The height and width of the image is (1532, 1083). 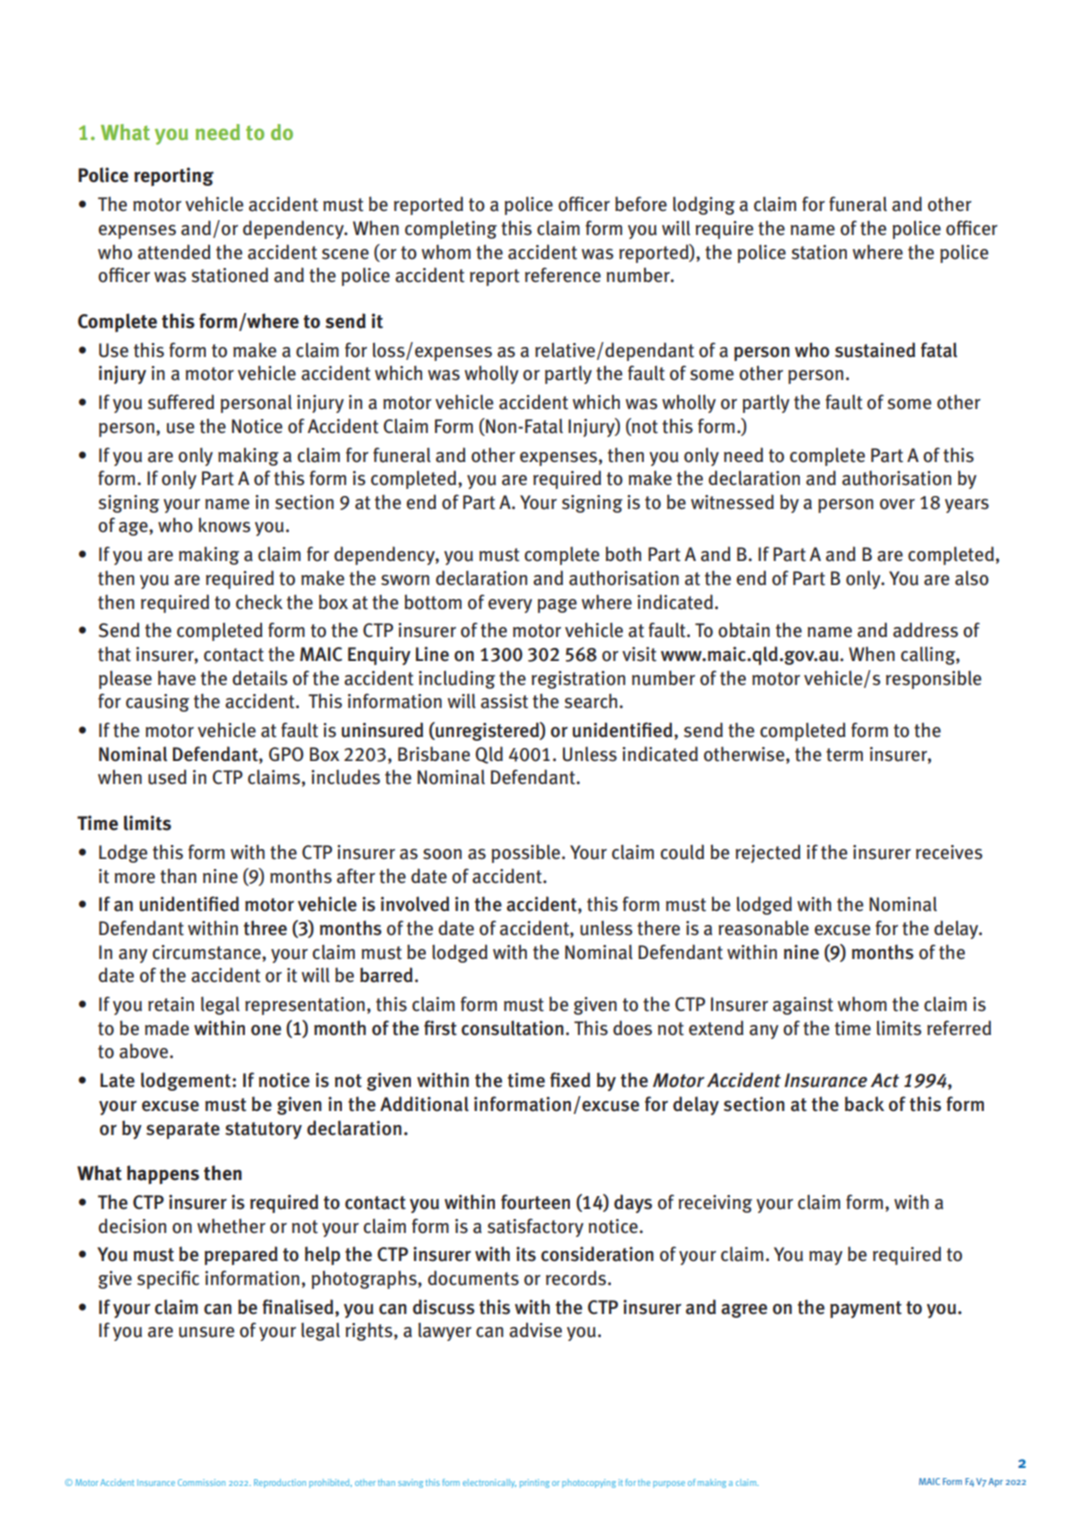 I want to click on receives, so click(x=949, y=852).
